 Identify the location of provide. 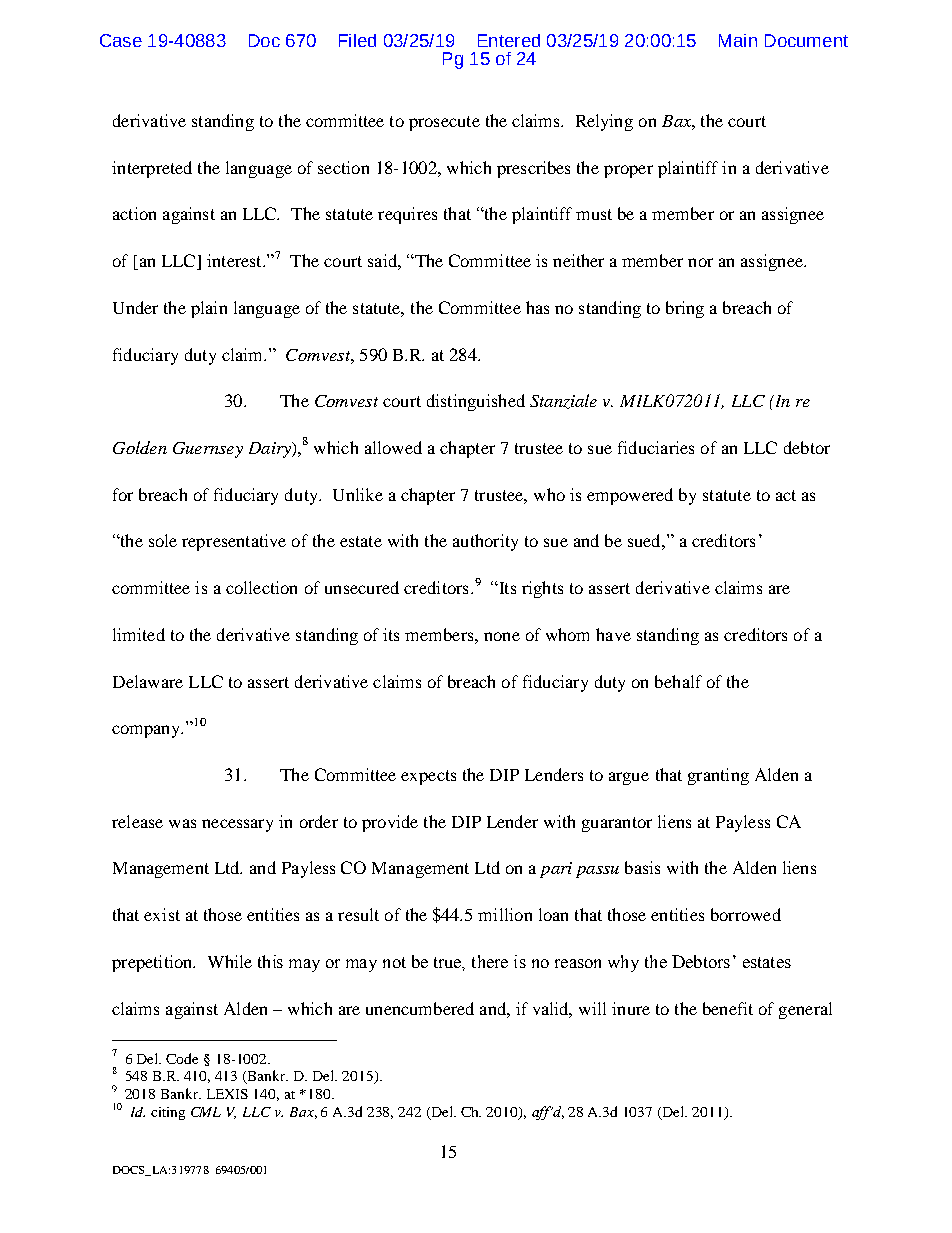
(390, 823).
